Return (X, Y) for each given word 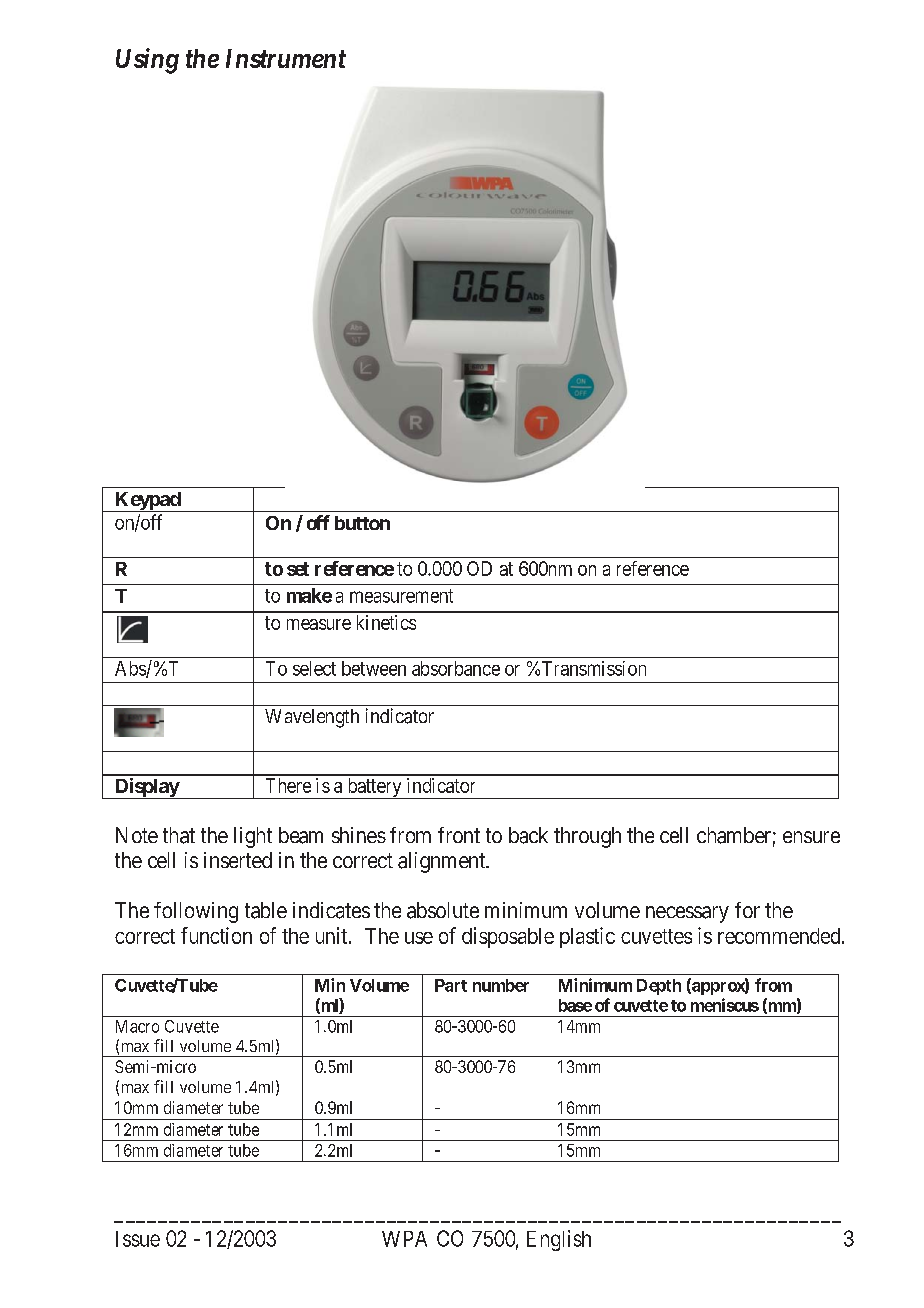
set (298, 569)
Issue (138, 1239)
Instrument (286, 58)
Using (147, 61)
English (559, 1240)
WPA (404, 1239)
